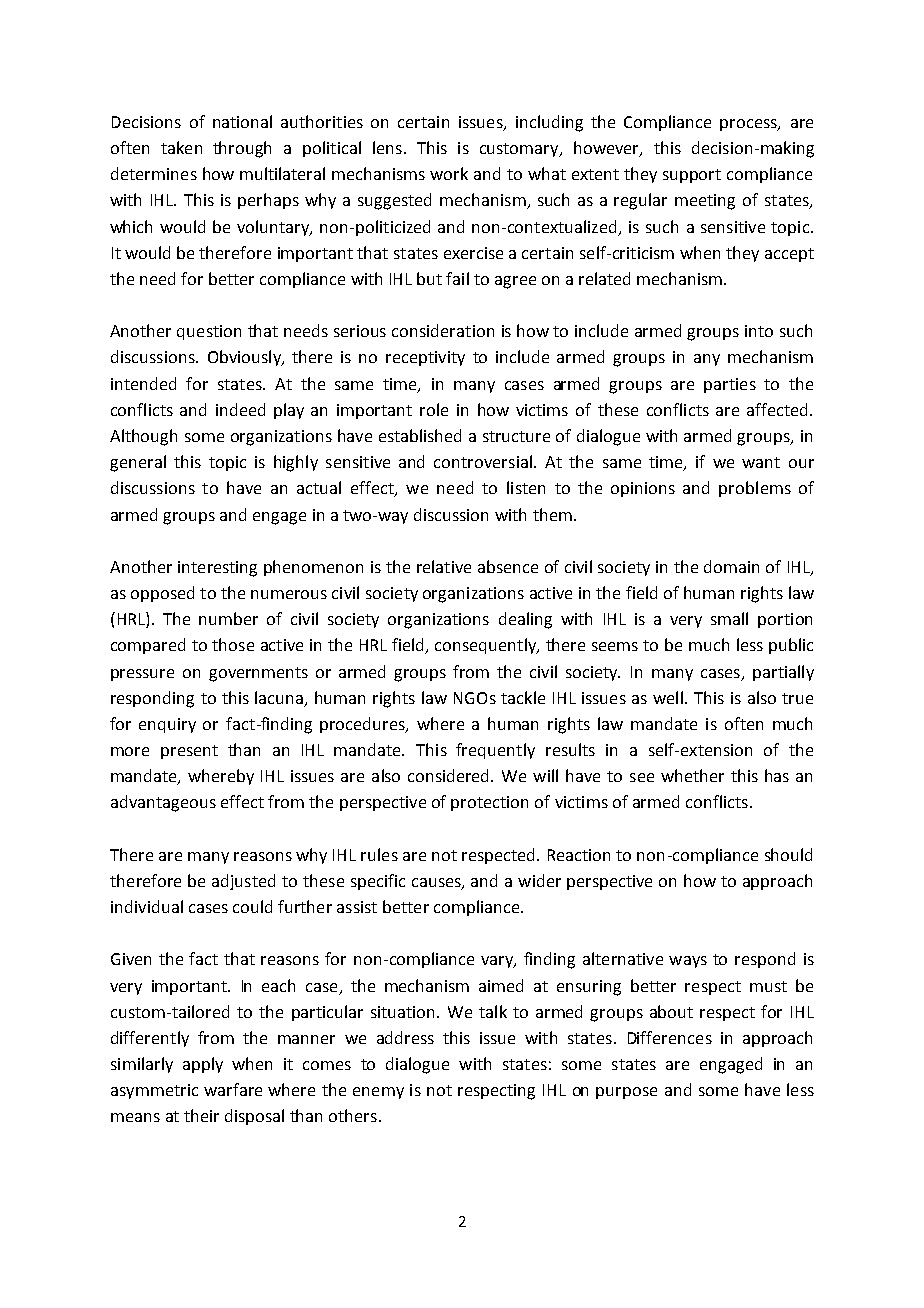  I want to click on warfare, so click(233, 1089).
